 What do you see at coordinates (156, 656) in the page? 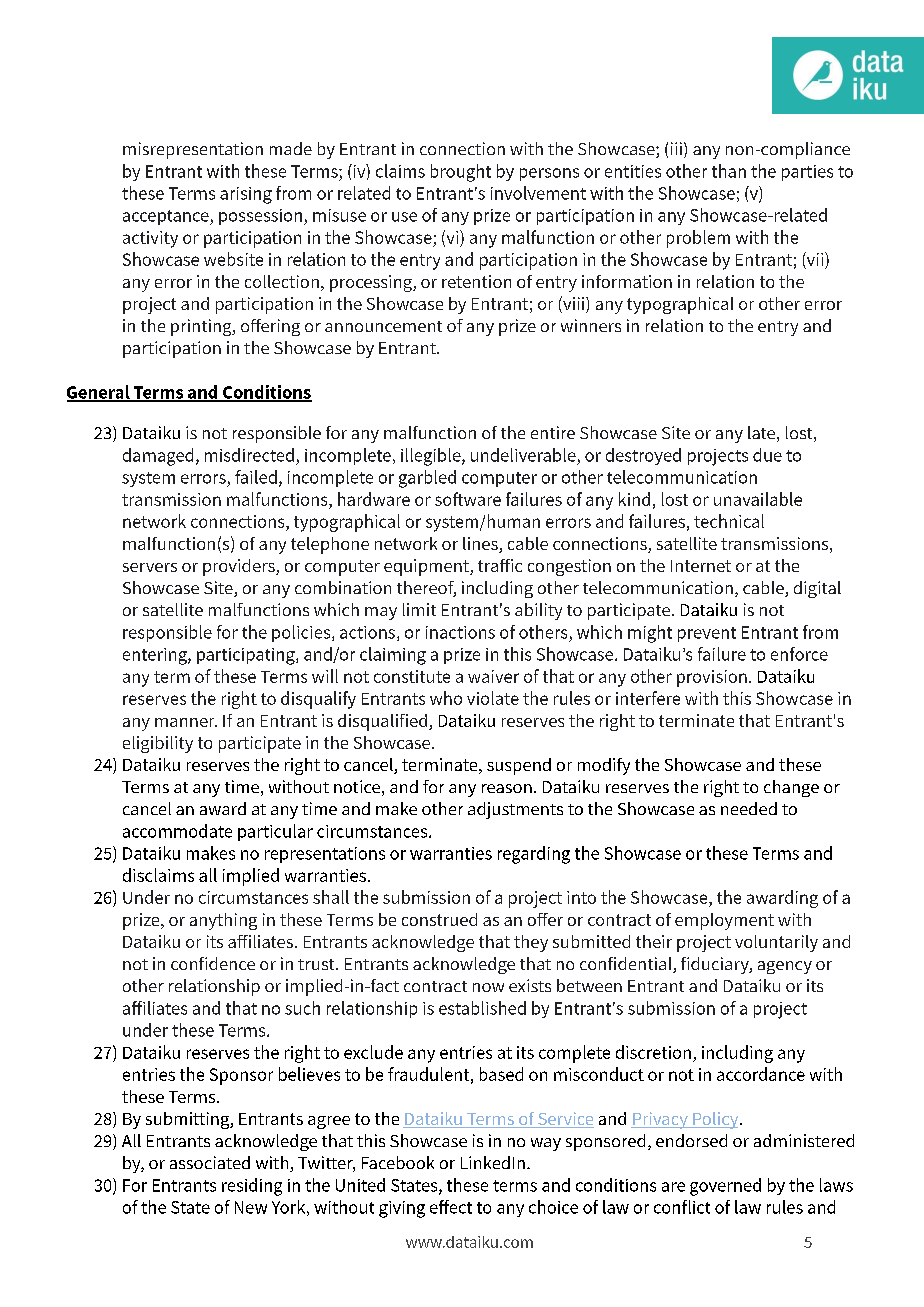
I see `entering` at bounding box center [156, 656].
